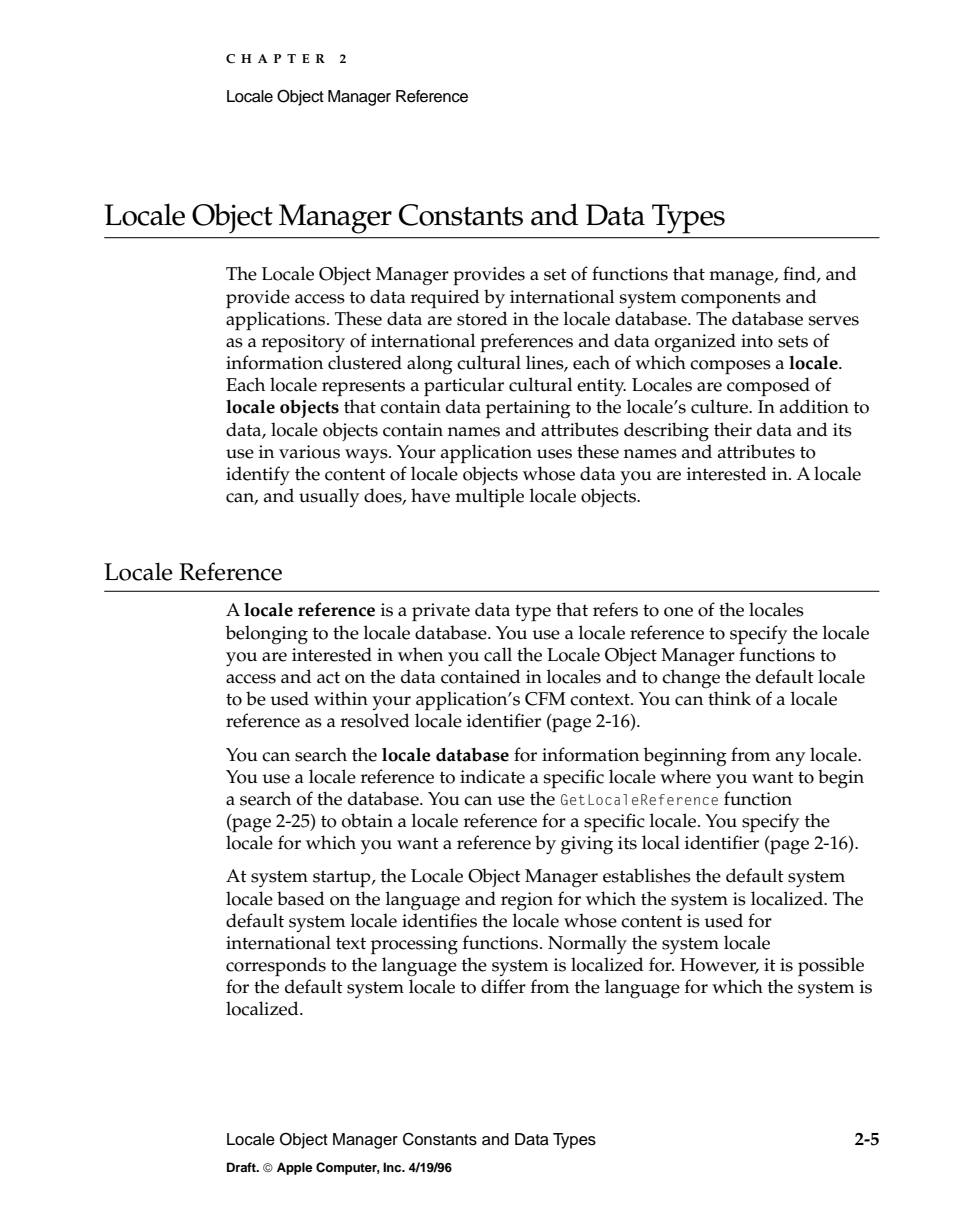  Describe the element at coordinates (295, 1168) in the page. I see `Apple` at that location.
